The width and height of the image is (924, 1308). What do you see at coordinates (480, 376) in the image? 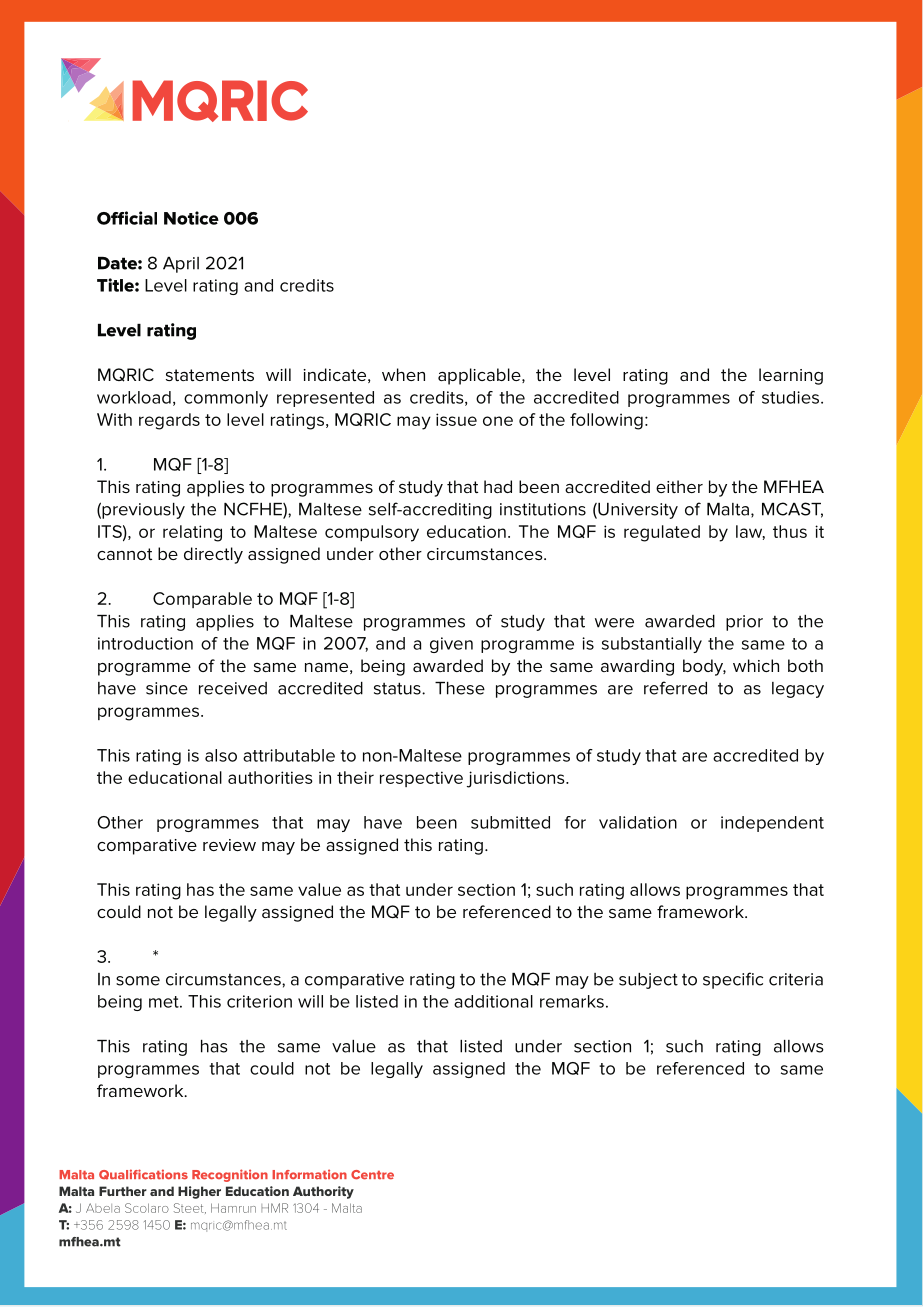
I see `applicable` at bounding box center [480, 376].
